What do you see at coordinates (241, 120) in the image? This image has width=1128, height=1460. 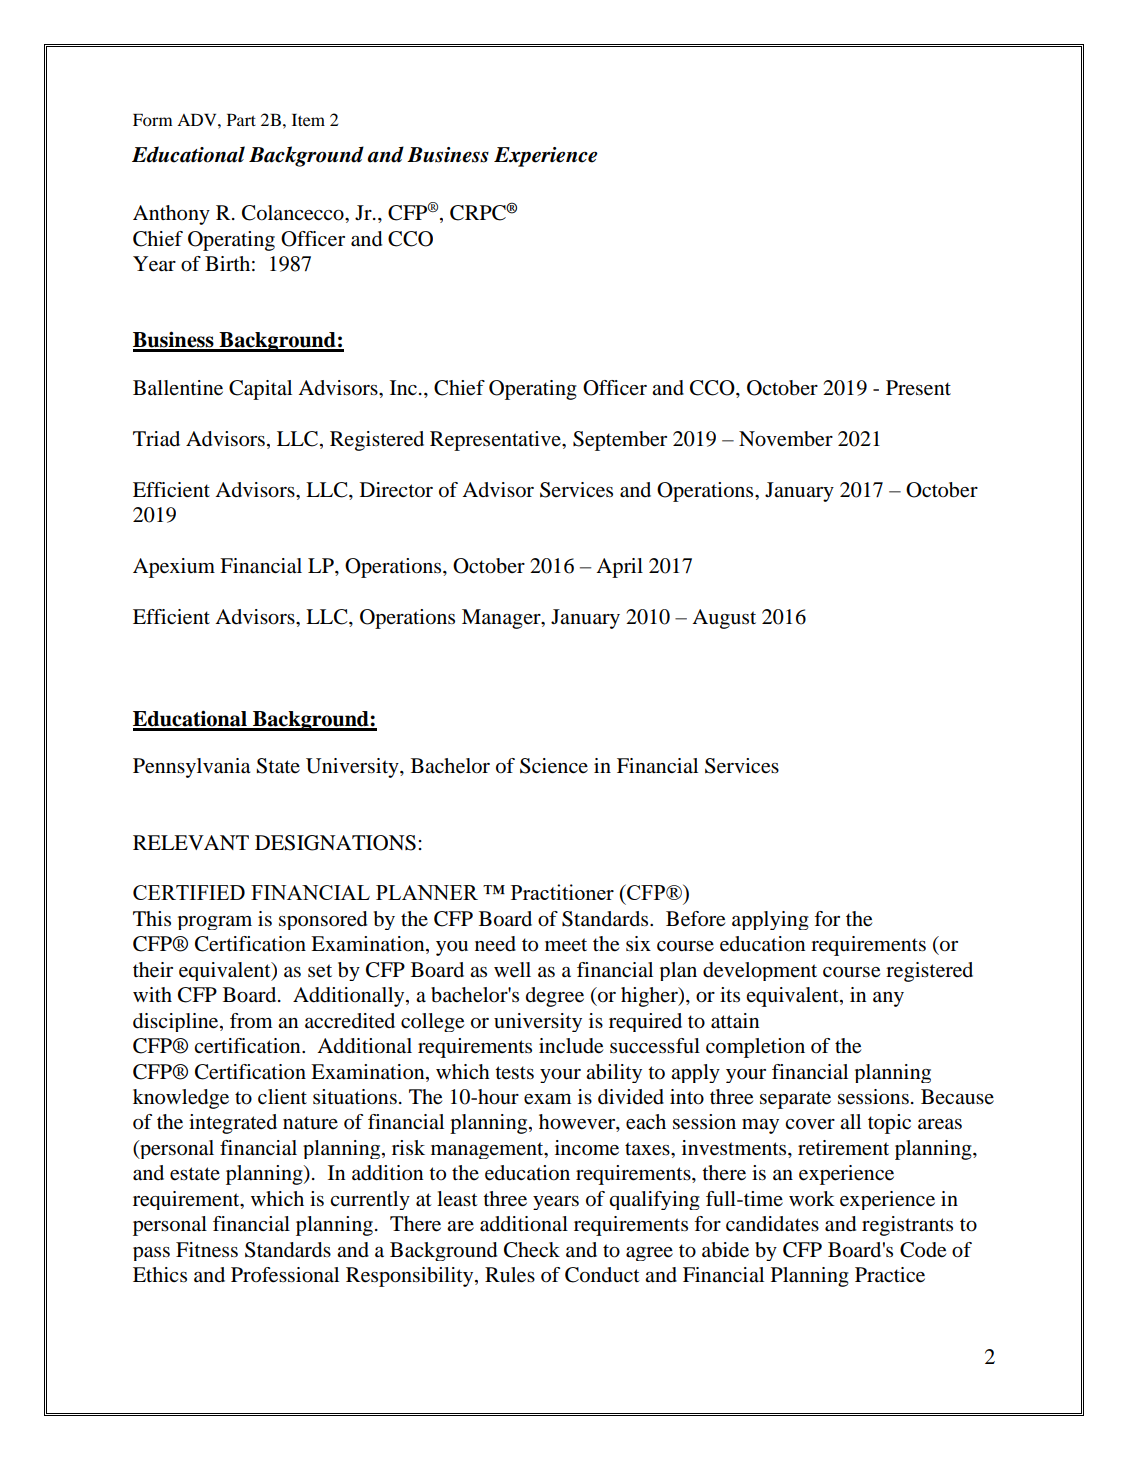 I see `Part` at bounding box center [241, 120].
